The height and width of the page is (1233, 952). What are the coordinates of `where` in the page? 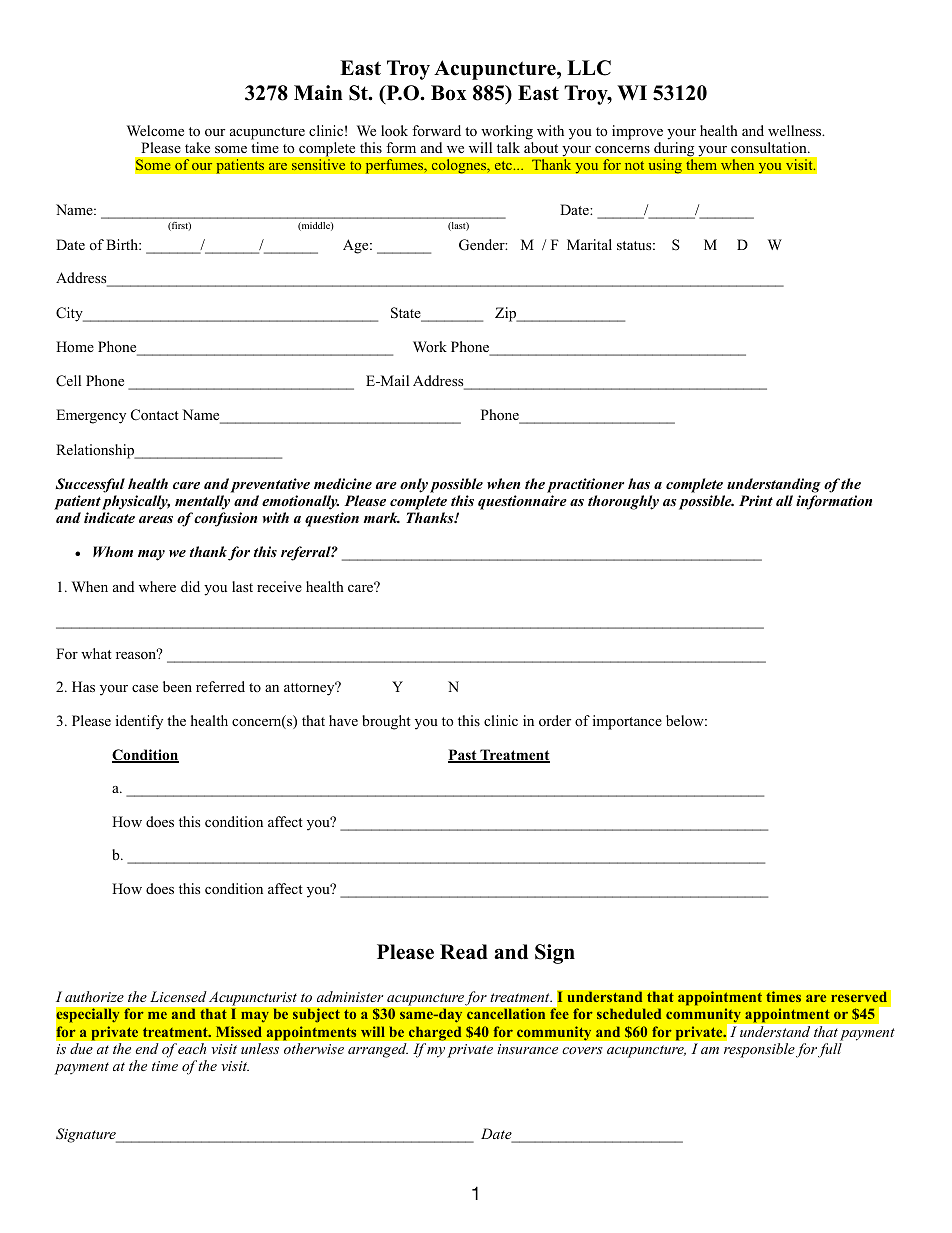 It's located at (157, 586).
